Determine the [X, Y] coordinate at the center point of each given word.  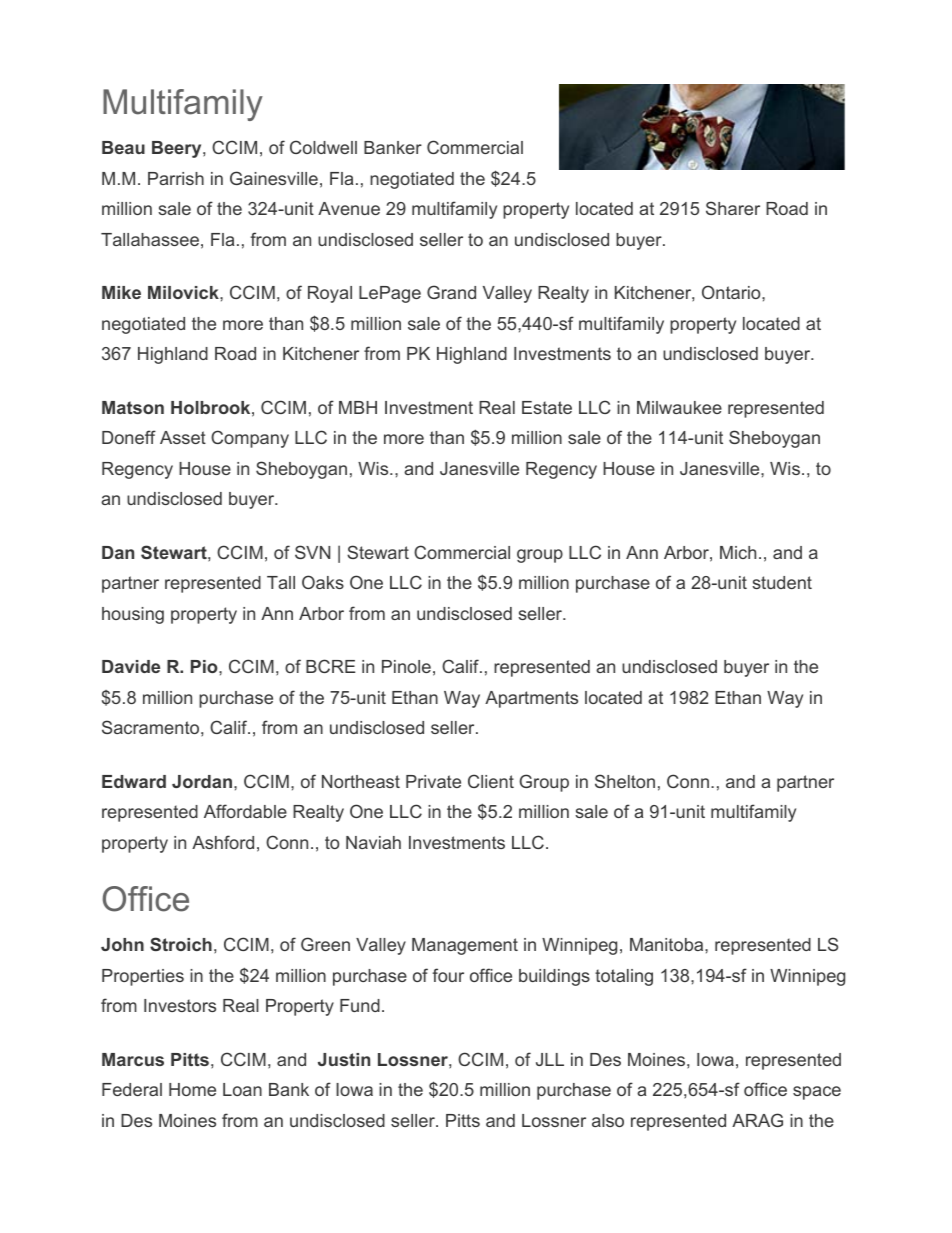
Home [192, 1089]
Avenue [349, 208]
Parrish [176, 178]
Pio [205, 666]
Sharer [733, 208]
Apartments [531, 699]
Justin [344, 1059]
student [782, 582]
